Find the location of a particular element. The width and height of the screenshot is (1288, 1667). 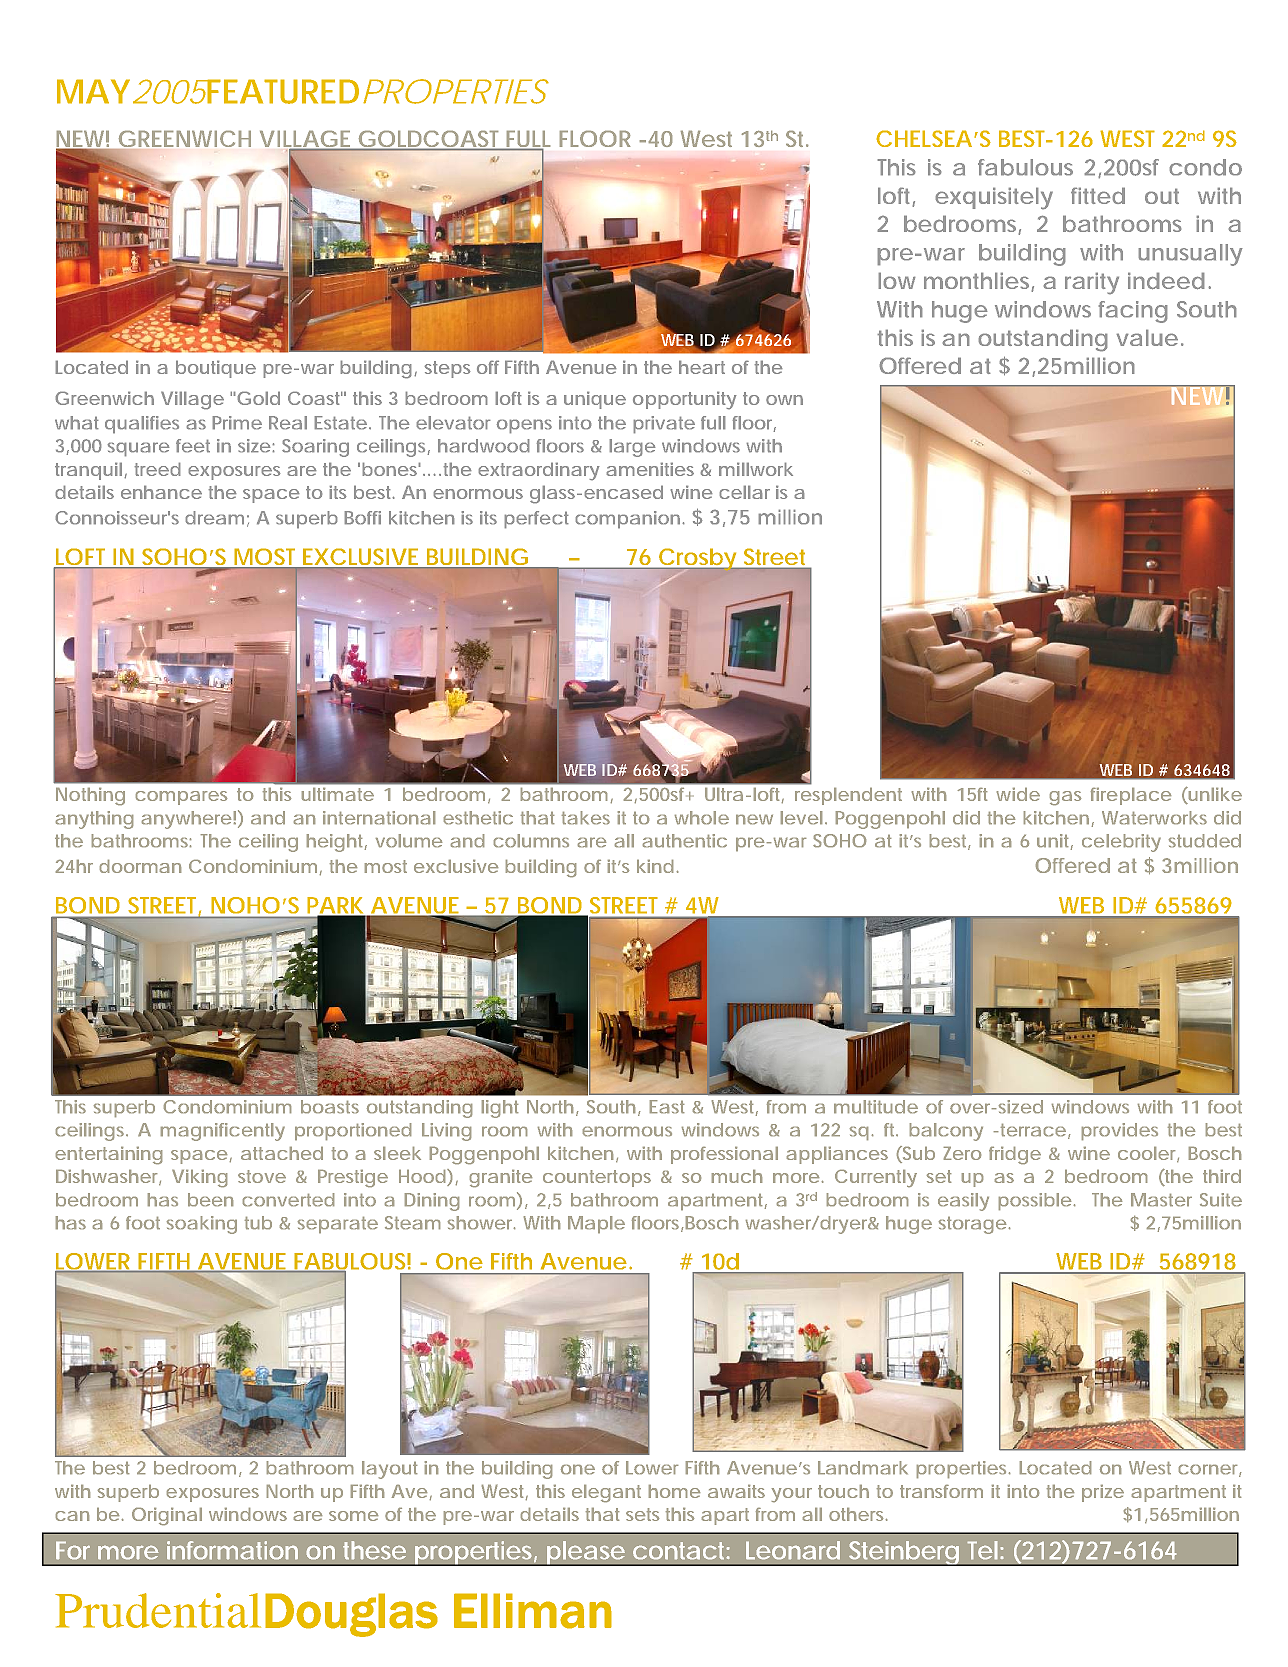

Original is located at coordinates (167, 1516).
